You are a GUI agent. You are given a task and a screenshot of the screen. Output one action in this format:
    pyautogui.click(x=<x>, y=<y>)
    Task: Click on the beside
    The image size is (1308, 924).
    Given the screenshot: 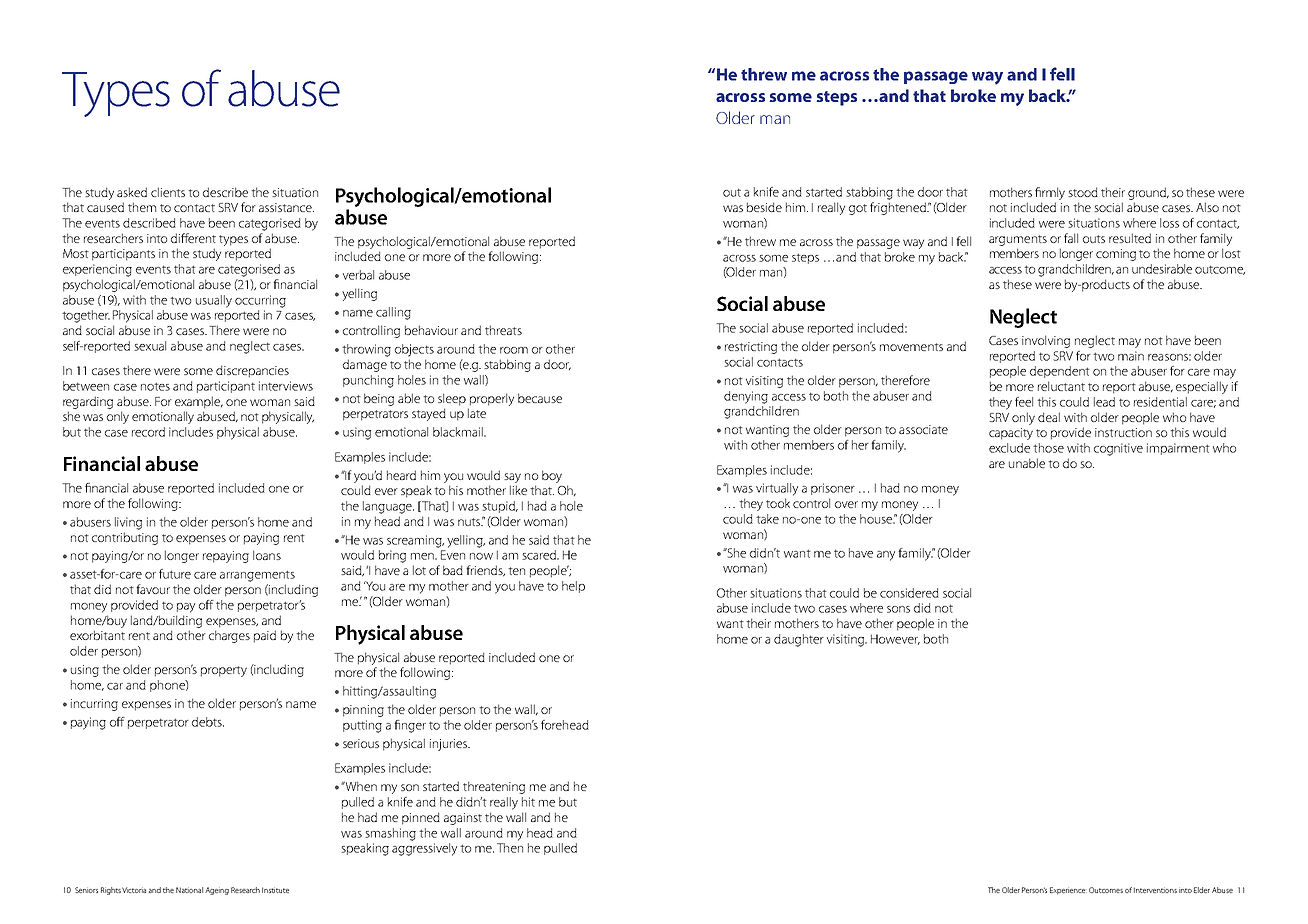 What is the action you would take?
    pyautogui.click(x=764, y=207)
